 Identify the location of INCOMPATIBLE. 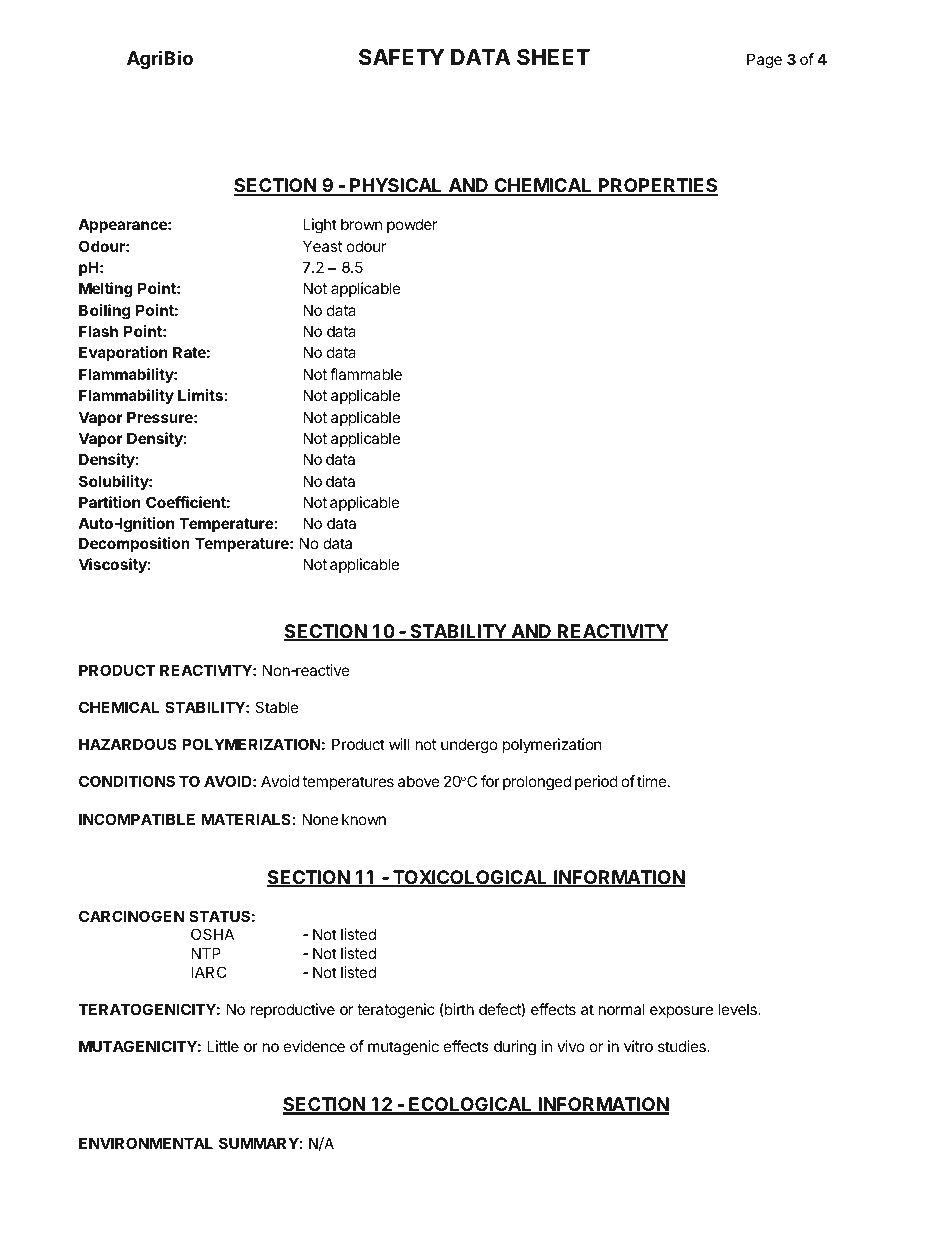
(137, 819).
